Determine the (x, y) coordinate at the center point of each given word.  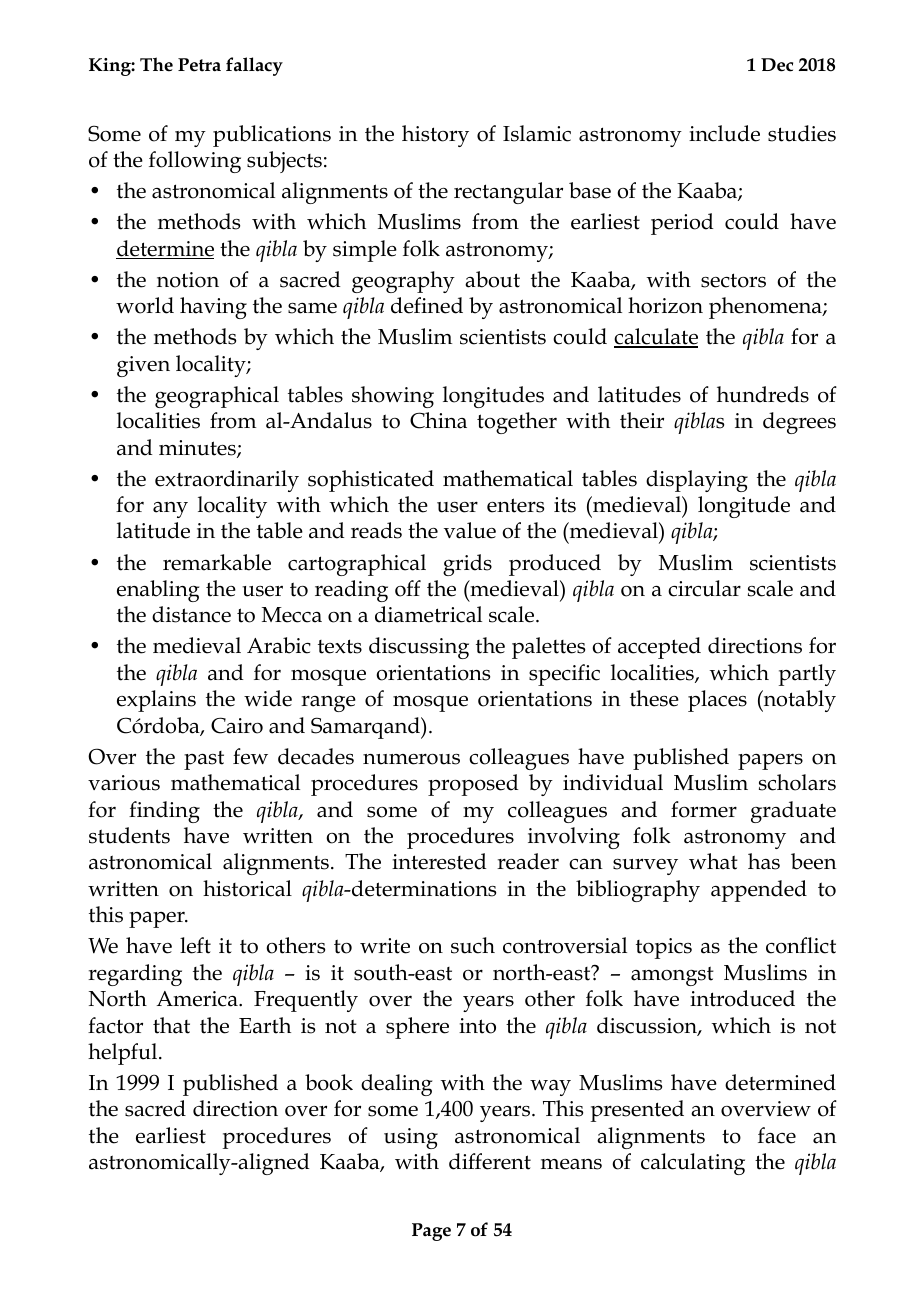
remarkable (217, 562)
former (704, 809)
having (213, 308)
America (198, 999)
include (724, 133)
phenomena (766, 308)
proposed (473, 785)
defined (427, 305)
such (473, 945)
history (435, 136)
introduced (742, 998)
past (204, 760)
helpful (124, 1054)
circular (704, 588)
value (470, 530)
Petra (199, 65)
